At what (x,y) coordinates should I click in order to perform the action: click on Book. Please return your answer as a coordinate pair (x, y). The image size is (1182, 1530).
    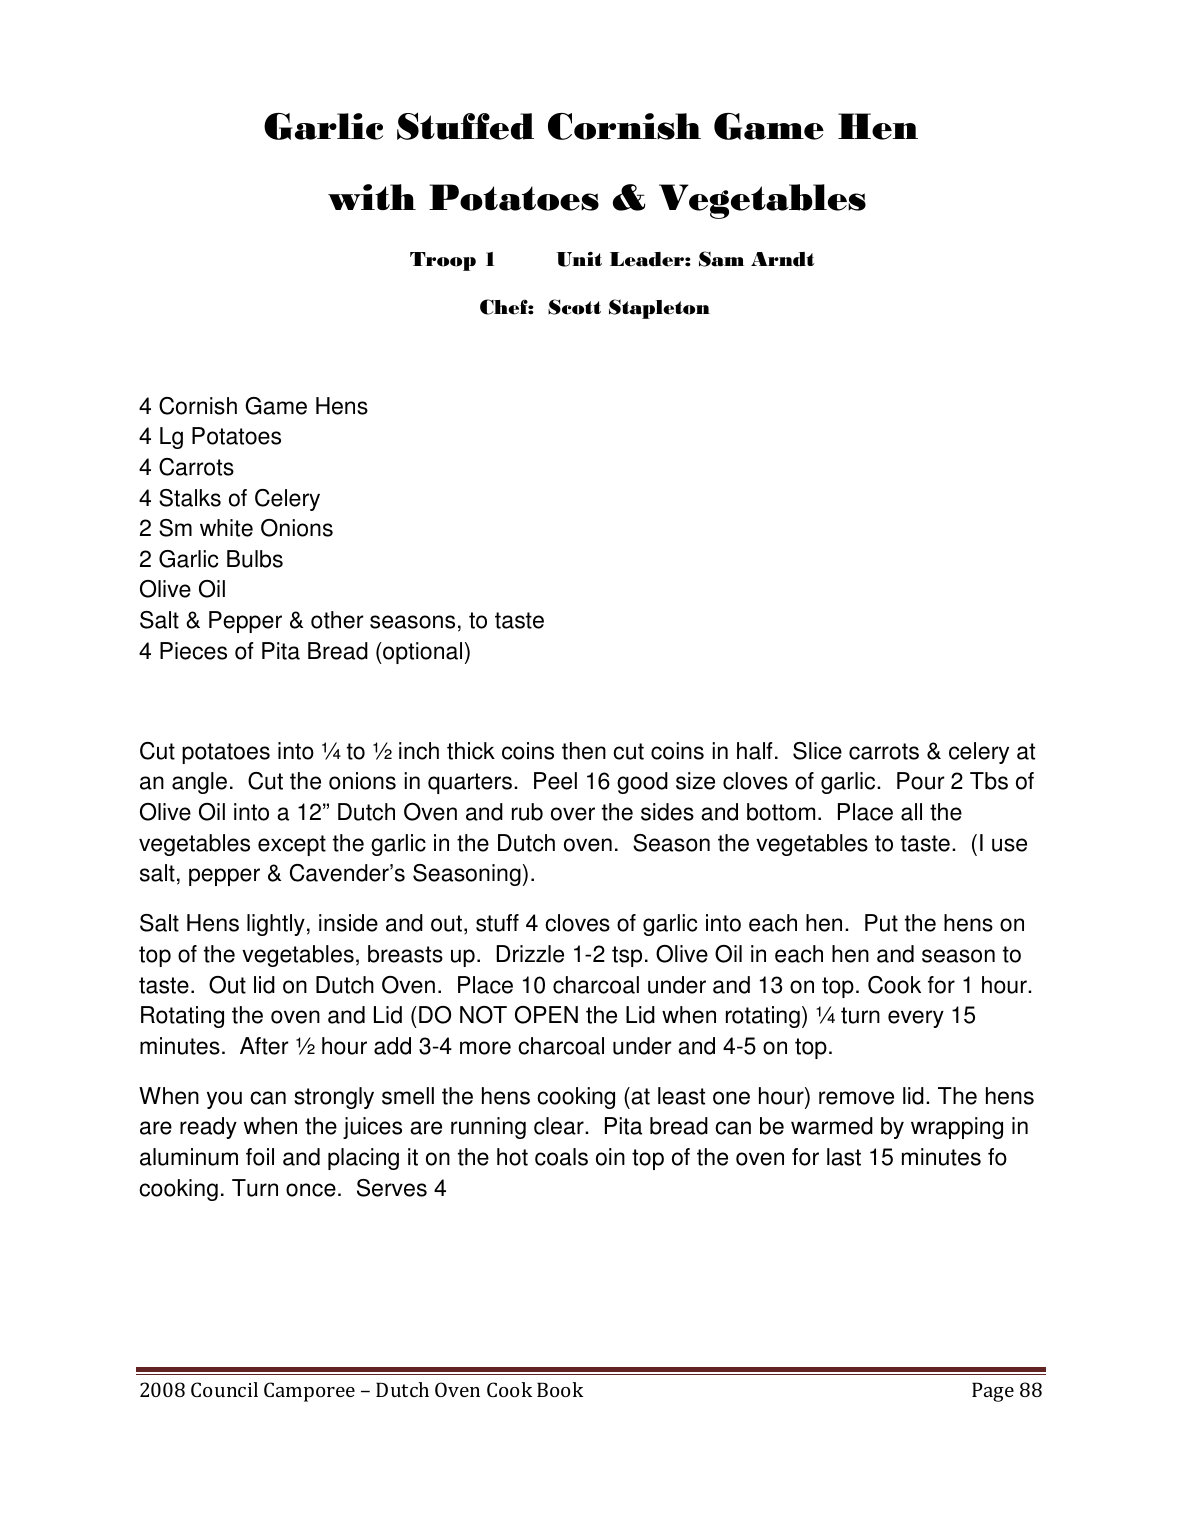
    Looking at the image, I should click on (560, 1389).
